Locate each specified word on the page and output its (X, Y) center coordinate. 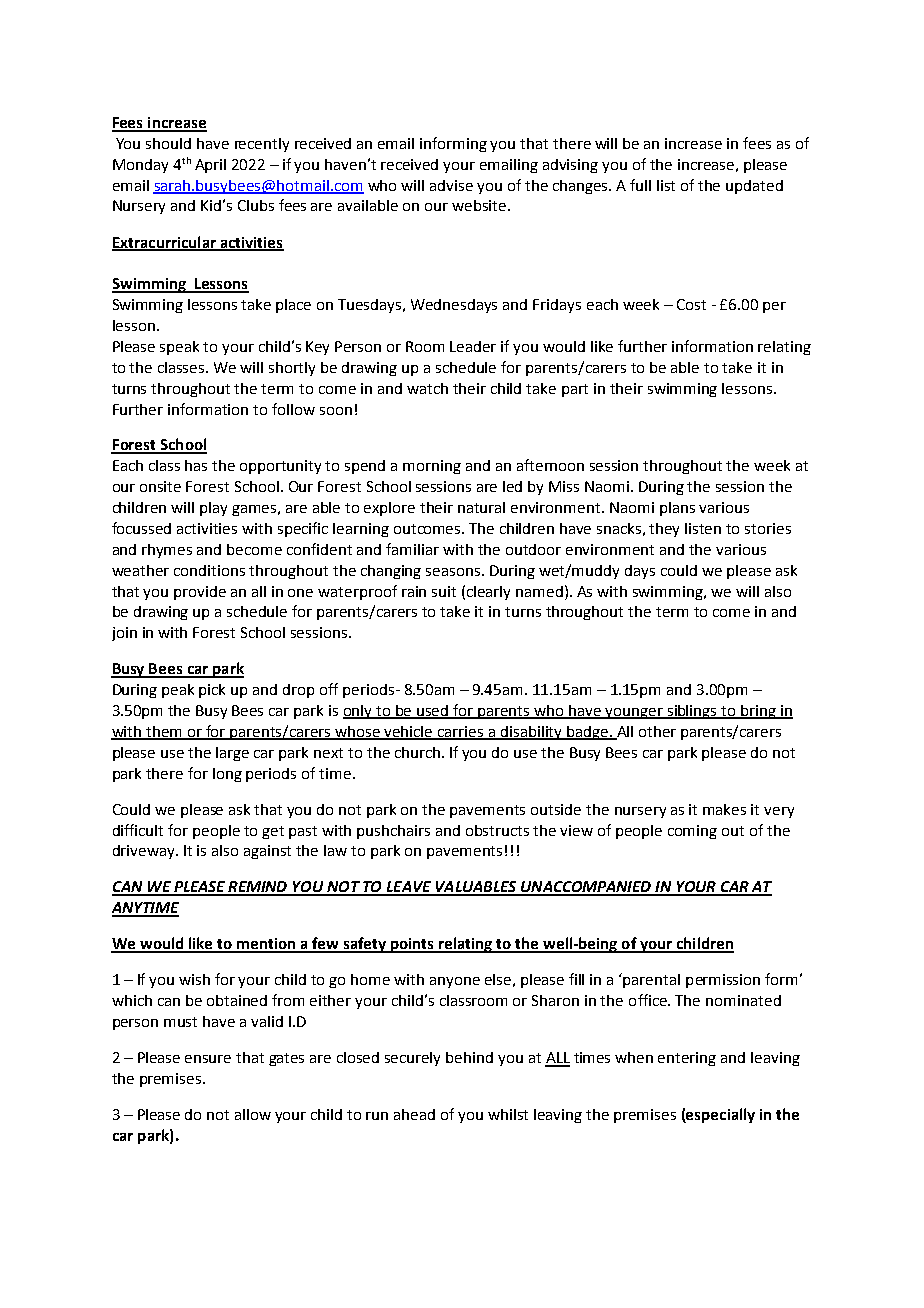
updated (754, 187)
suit (444, 591)
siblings (692, 712)
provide (200, 593)
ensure (208, 1059)
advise (451, 185)
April (210, 166)
